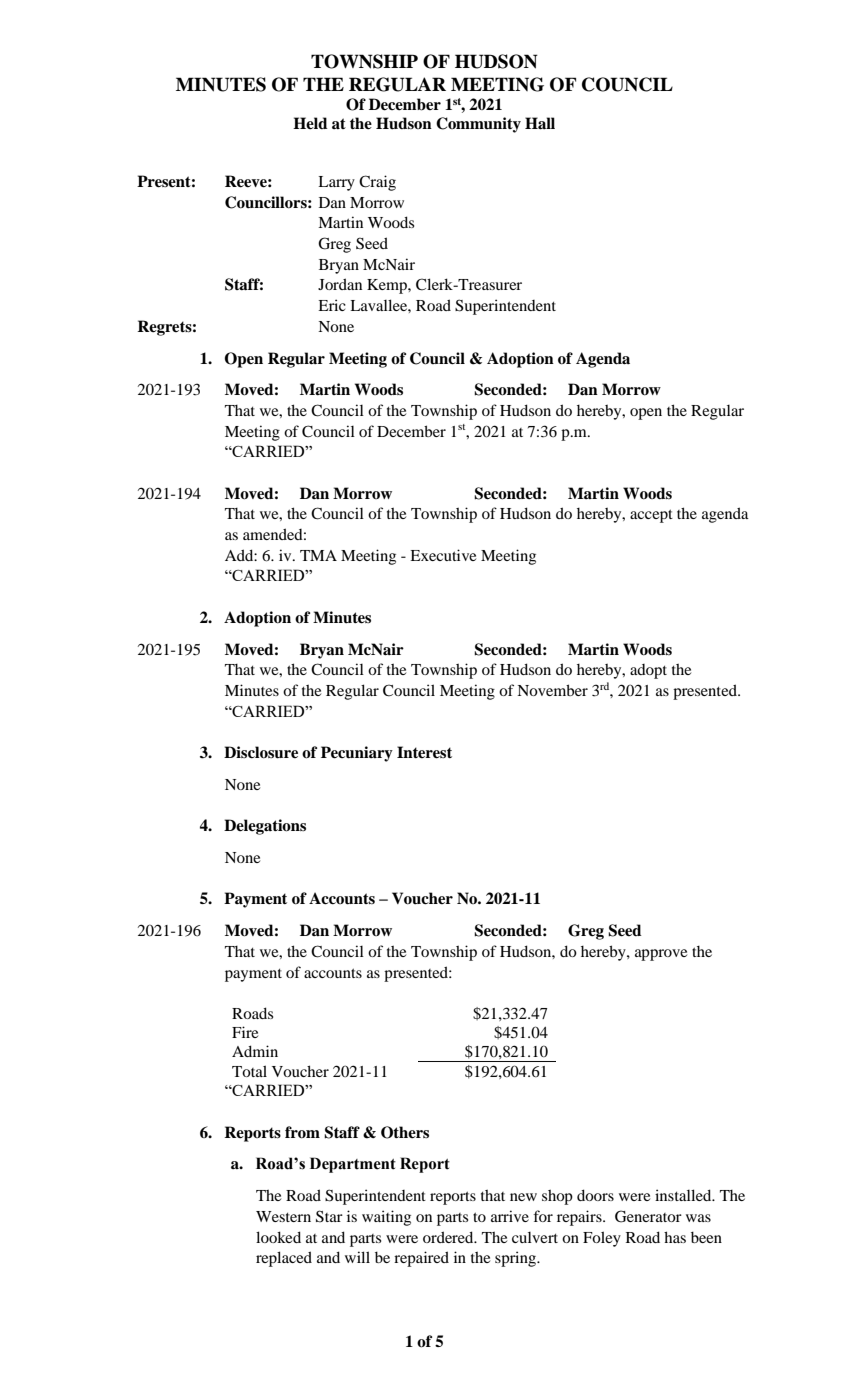 This screenshot has width=849, height=1400. Describe the element at coordinates (310, 123) in the screenshot. I see `Held` at that location.
